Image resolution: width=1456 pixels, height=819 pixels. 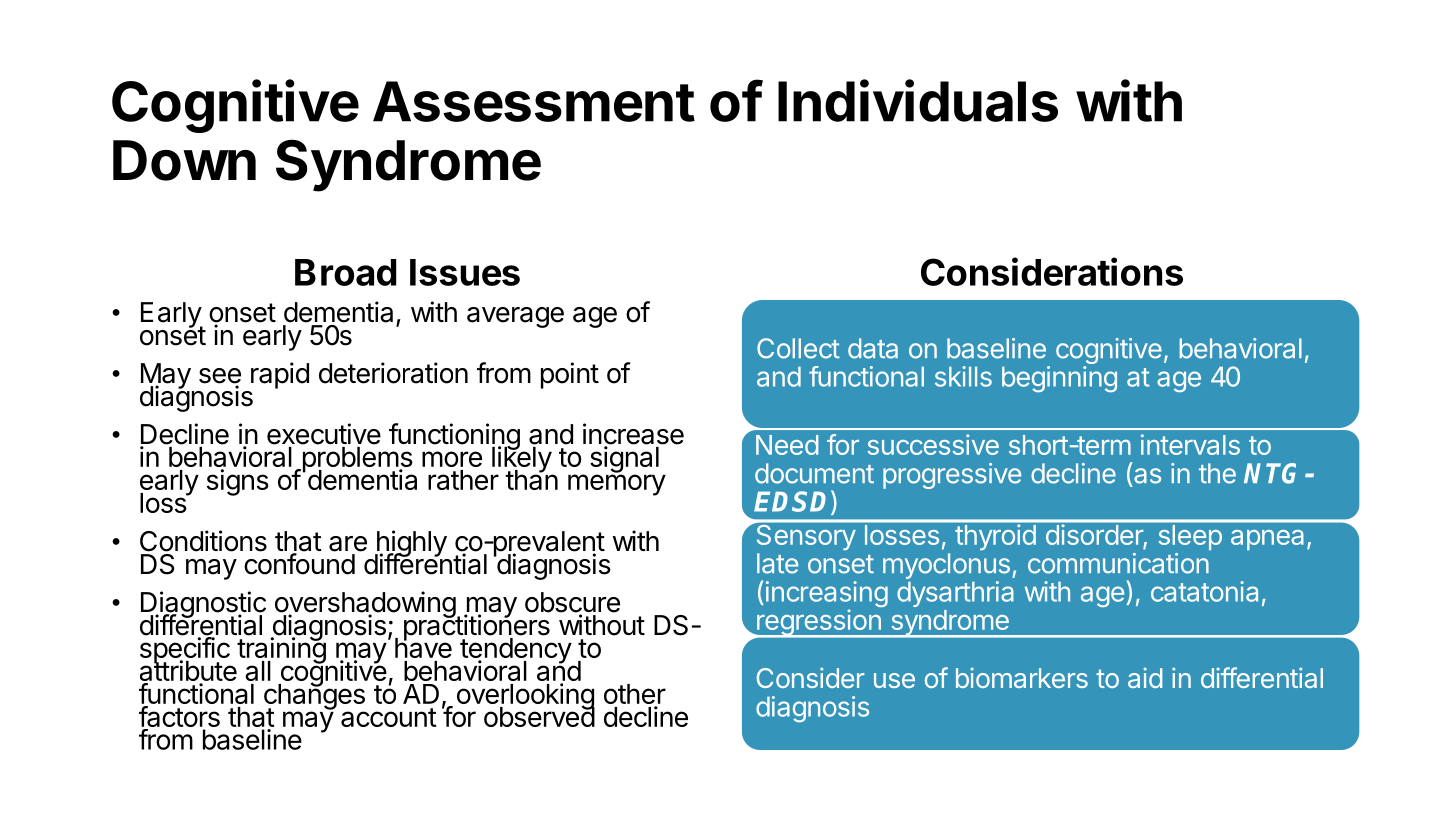 I want to click on late, so click(x=777, y=563).
